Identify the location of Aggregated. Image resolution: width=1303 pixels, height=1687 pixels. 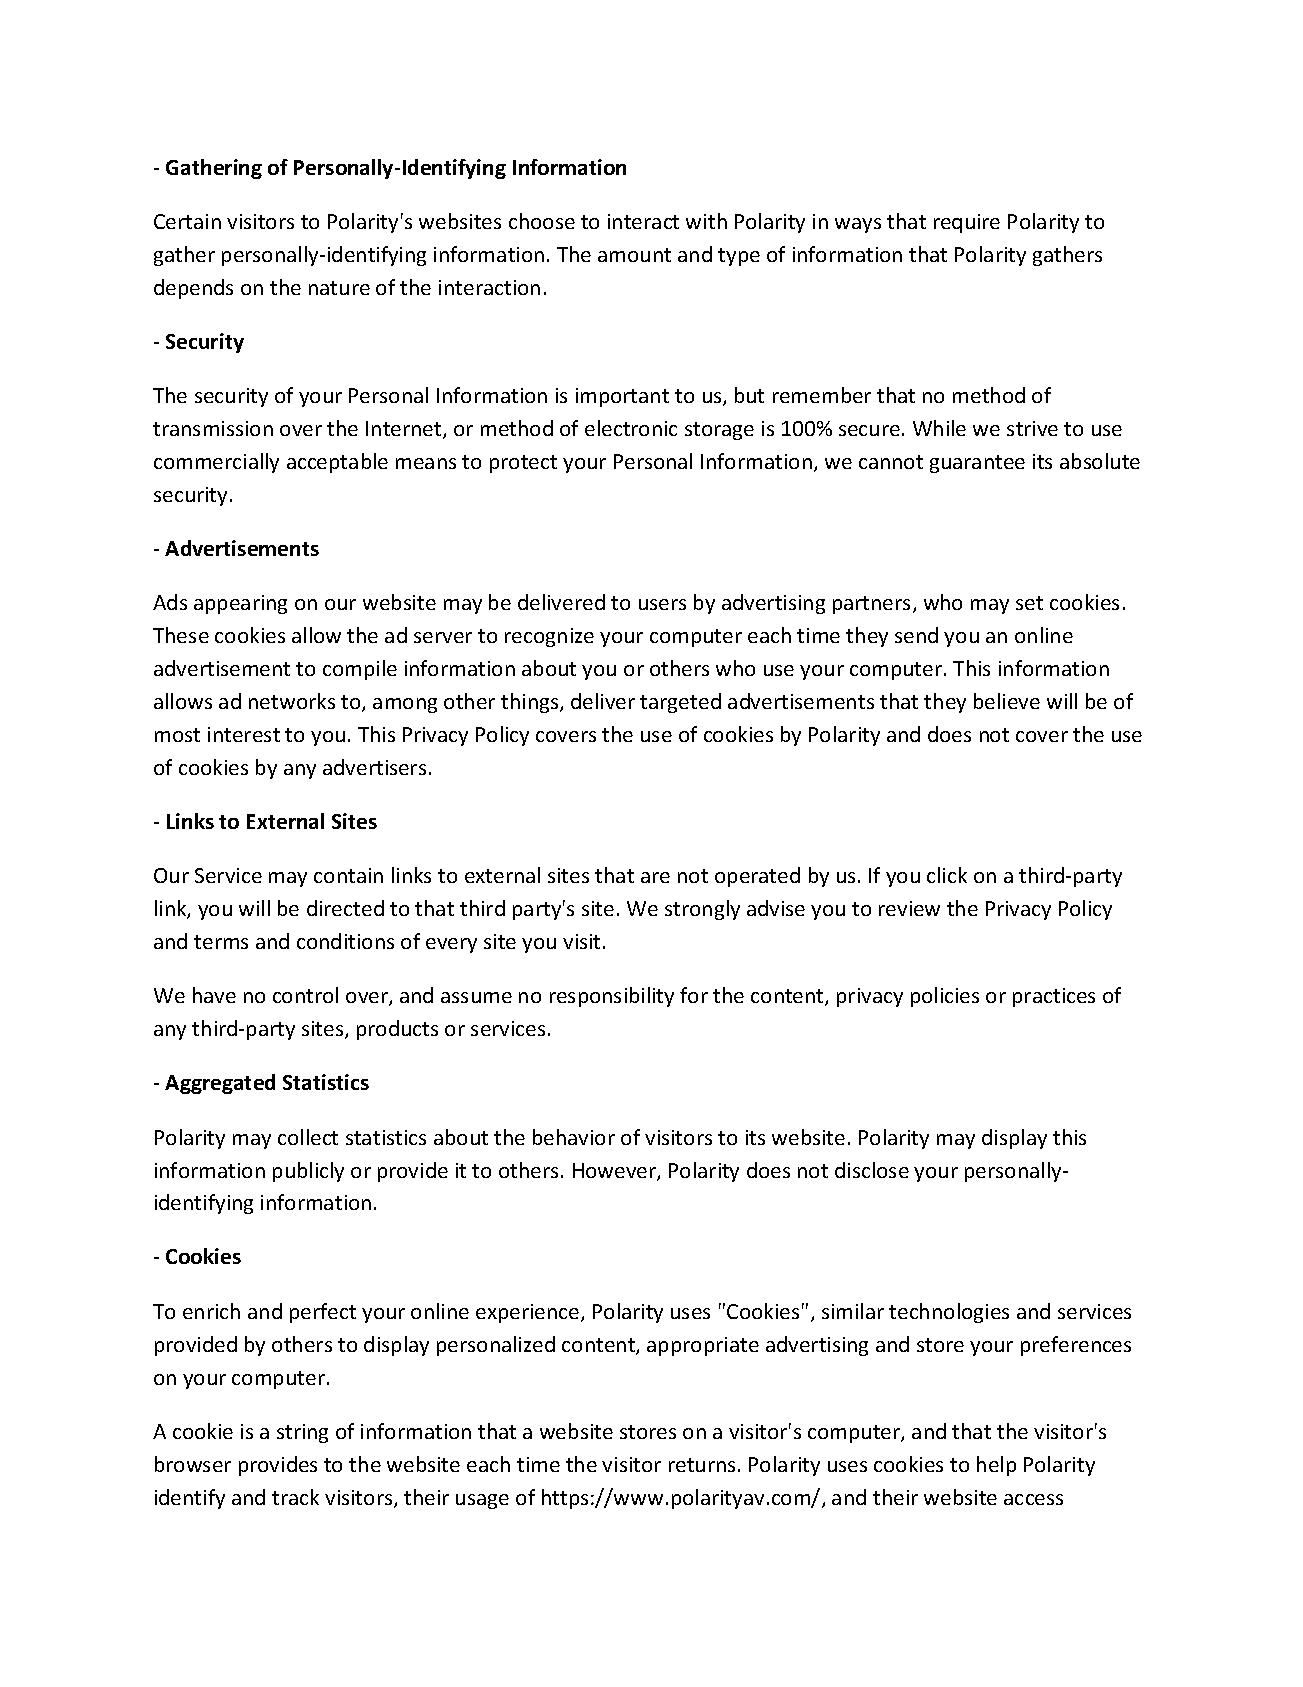
(220, 1084).
